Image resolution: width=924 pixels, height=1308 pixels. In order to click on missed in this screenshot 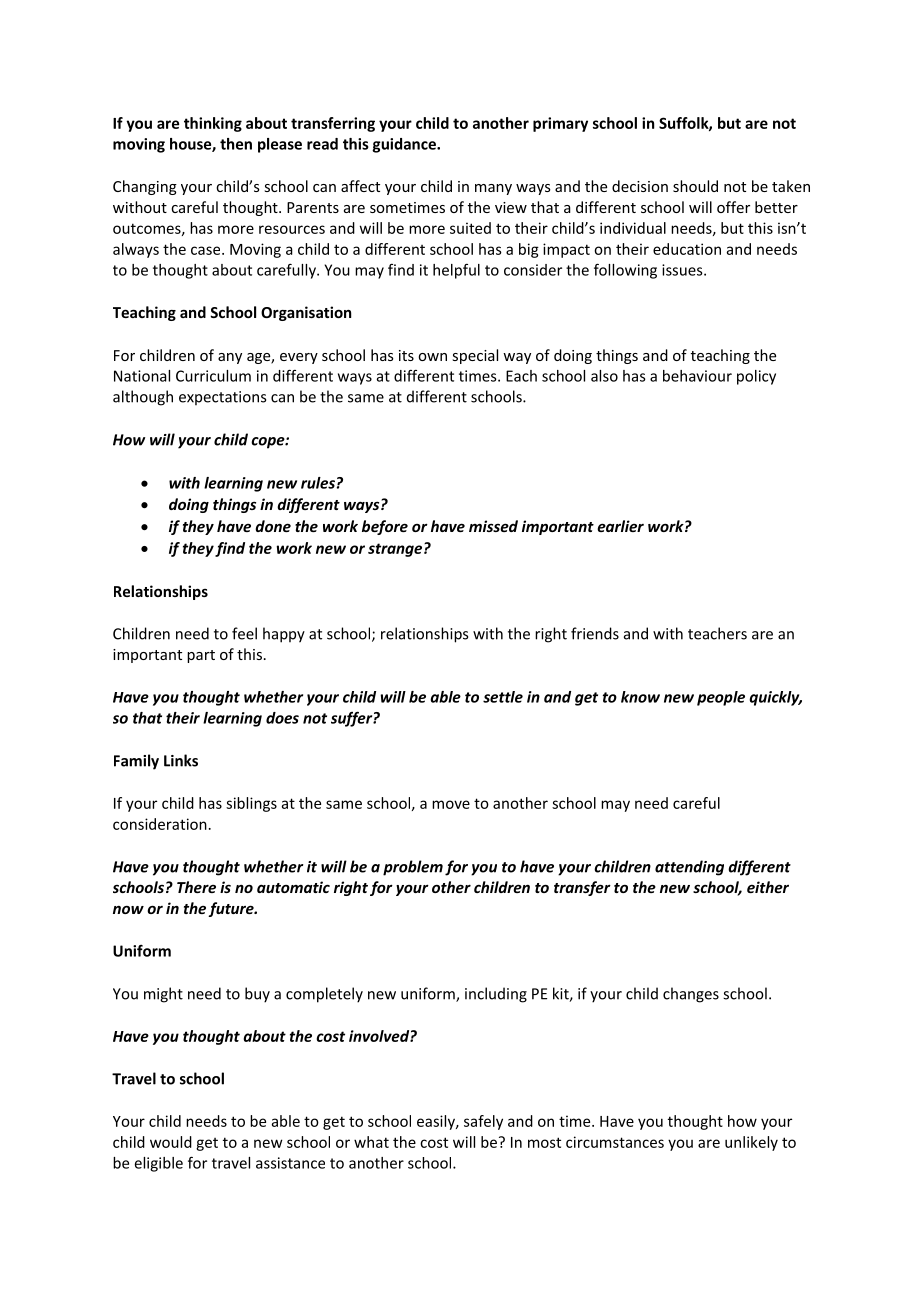, I will do `click(493, 526)`.
